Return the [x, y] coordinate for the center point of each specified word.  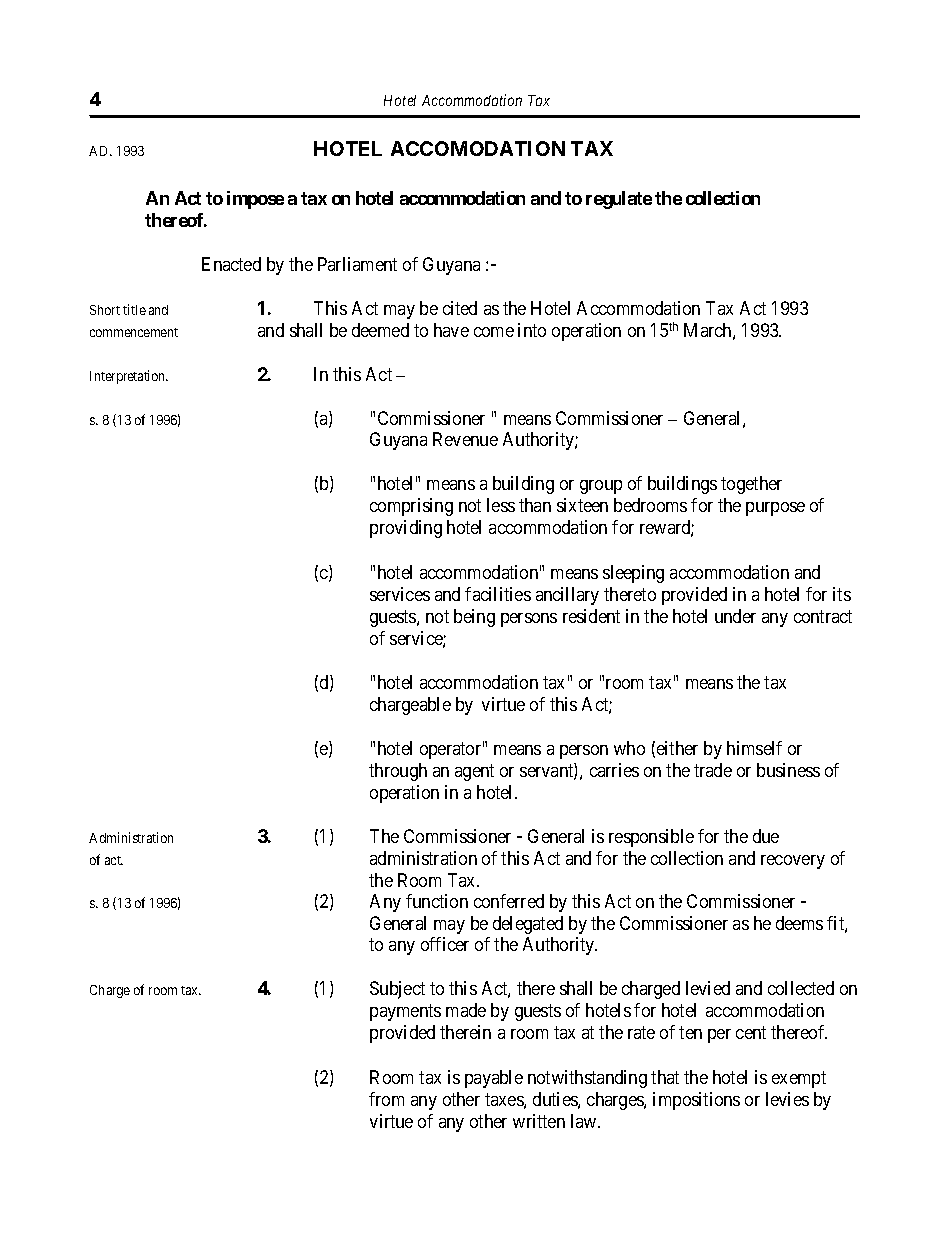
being [474, 618]
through [398, 772]
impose [255, 200]
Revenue [465, 439]
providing [406, 529]
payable [494, 1079]
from [386, 1099]
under [735, 616]
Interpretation [129, 377]
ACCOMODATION [478, 148]
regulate [619, 200]
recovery [793, 862]
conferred [509, 901]
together [751, 485]
